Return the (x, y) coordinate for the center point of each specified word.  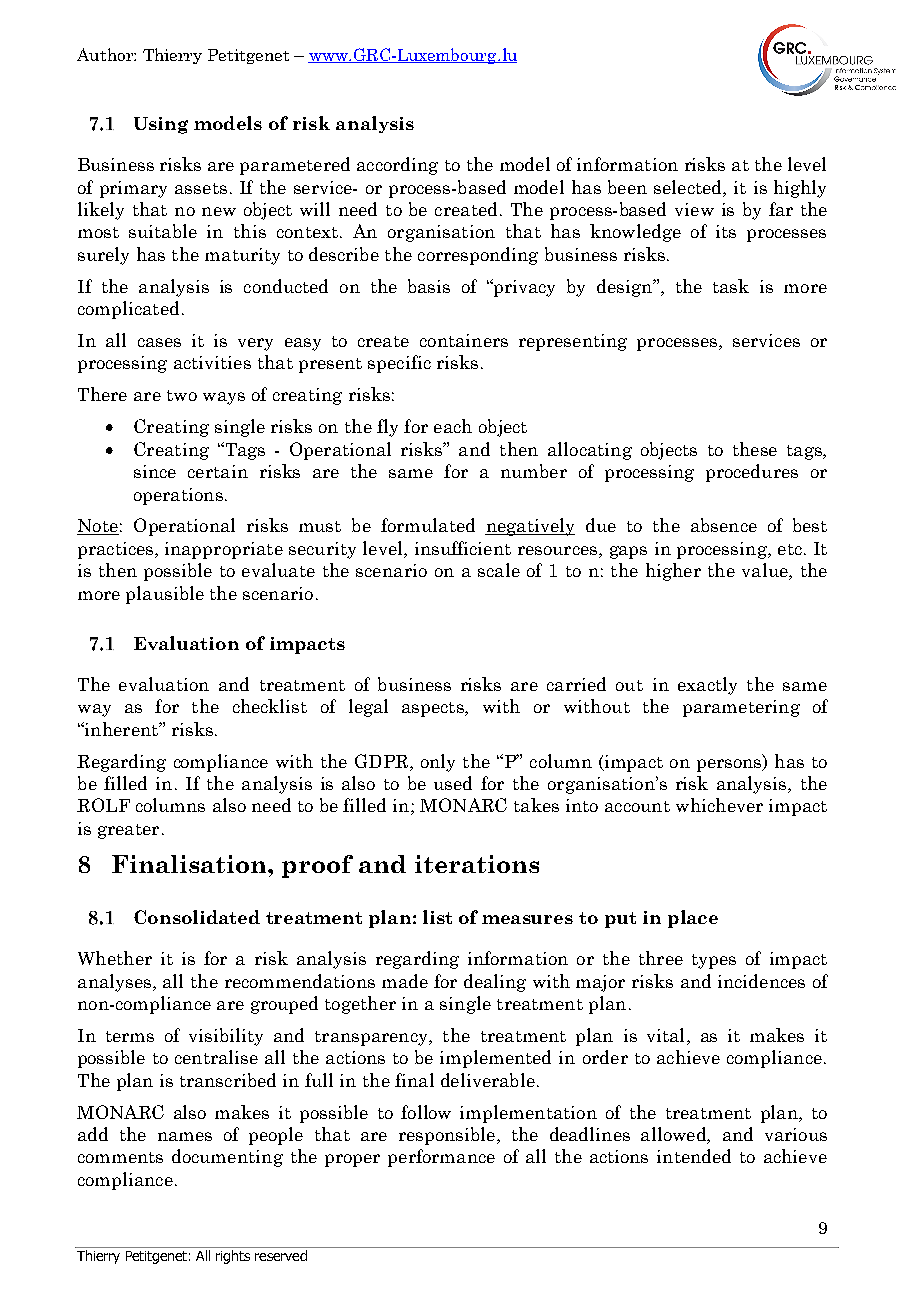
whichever (719, 805)
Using (161, 125)
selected (689, 187)
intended (694, 1156)
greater (128, 831)
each (453, 426)
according (397, 166)
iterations (477, 864)
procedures (752, 473)
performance (441, 1158)
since (155, 471)
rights (233, 1257)
